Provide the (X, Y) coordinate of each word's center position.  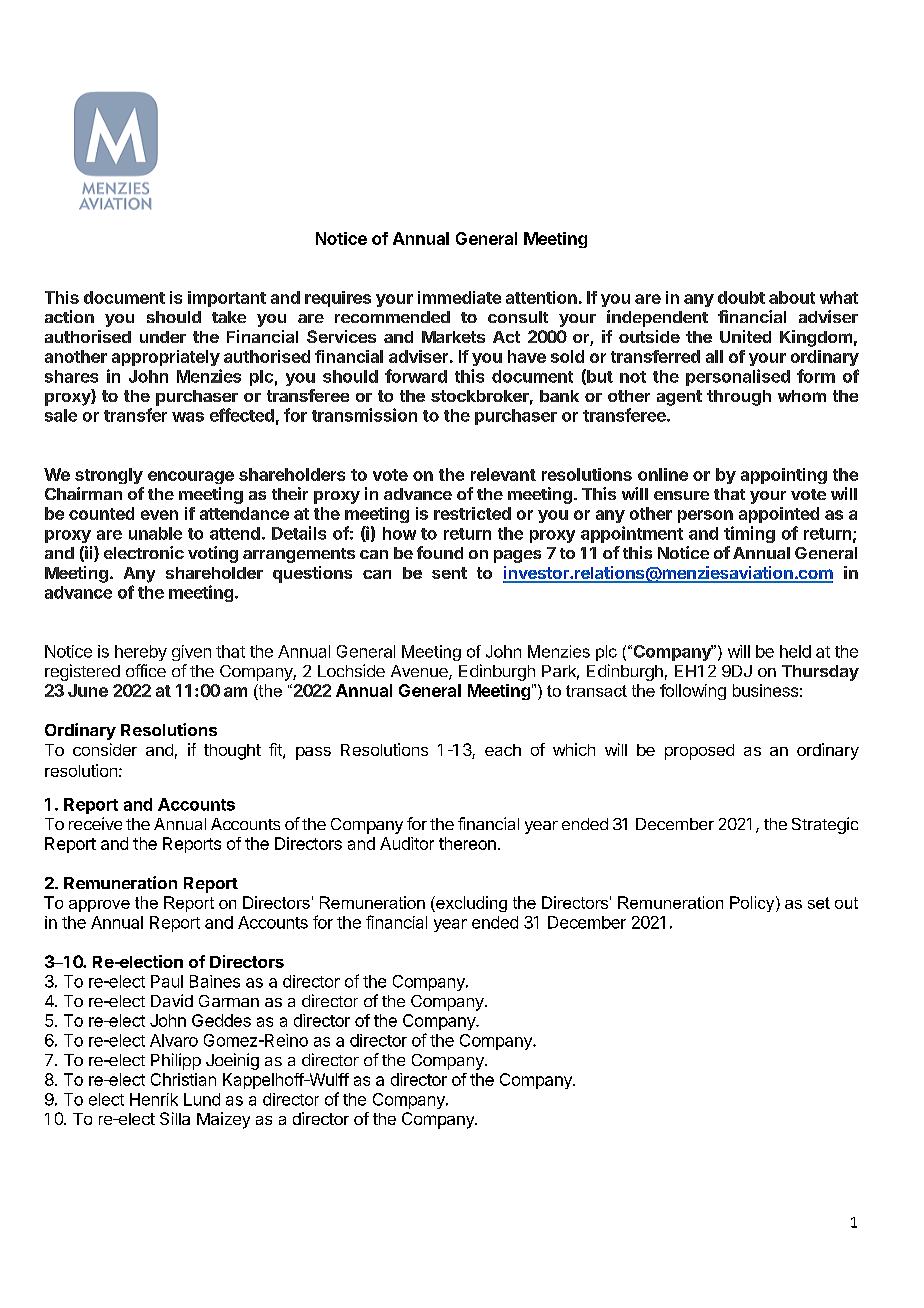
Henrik (154, 1099)
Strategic (825, 825)
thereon (467, 843)
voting (213, 554)
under (163, 337)
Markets (453, 337)
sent (449, 573)
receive (95, 823)
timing (749, 534)
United (745, 336)
